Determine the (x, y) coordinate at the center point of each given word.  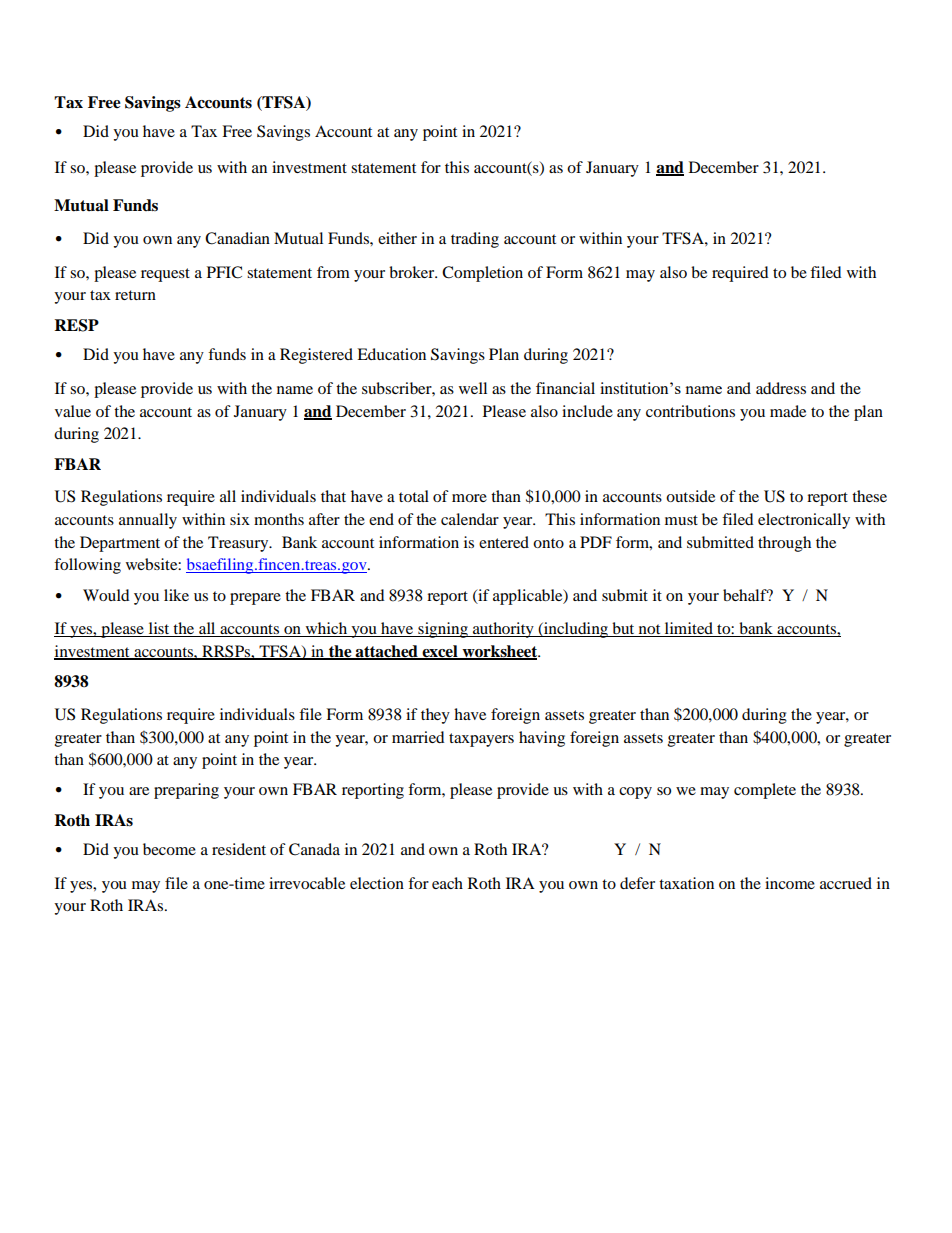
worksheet (500, 652)
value (73, 411)
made (788, 411)
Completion (482, 274)
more (469, 498)
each (447, 883)
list (159, 629)
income (790, 883)
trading (475, 240)
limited (688, 629)
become (169, 849)
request (165, 275)
